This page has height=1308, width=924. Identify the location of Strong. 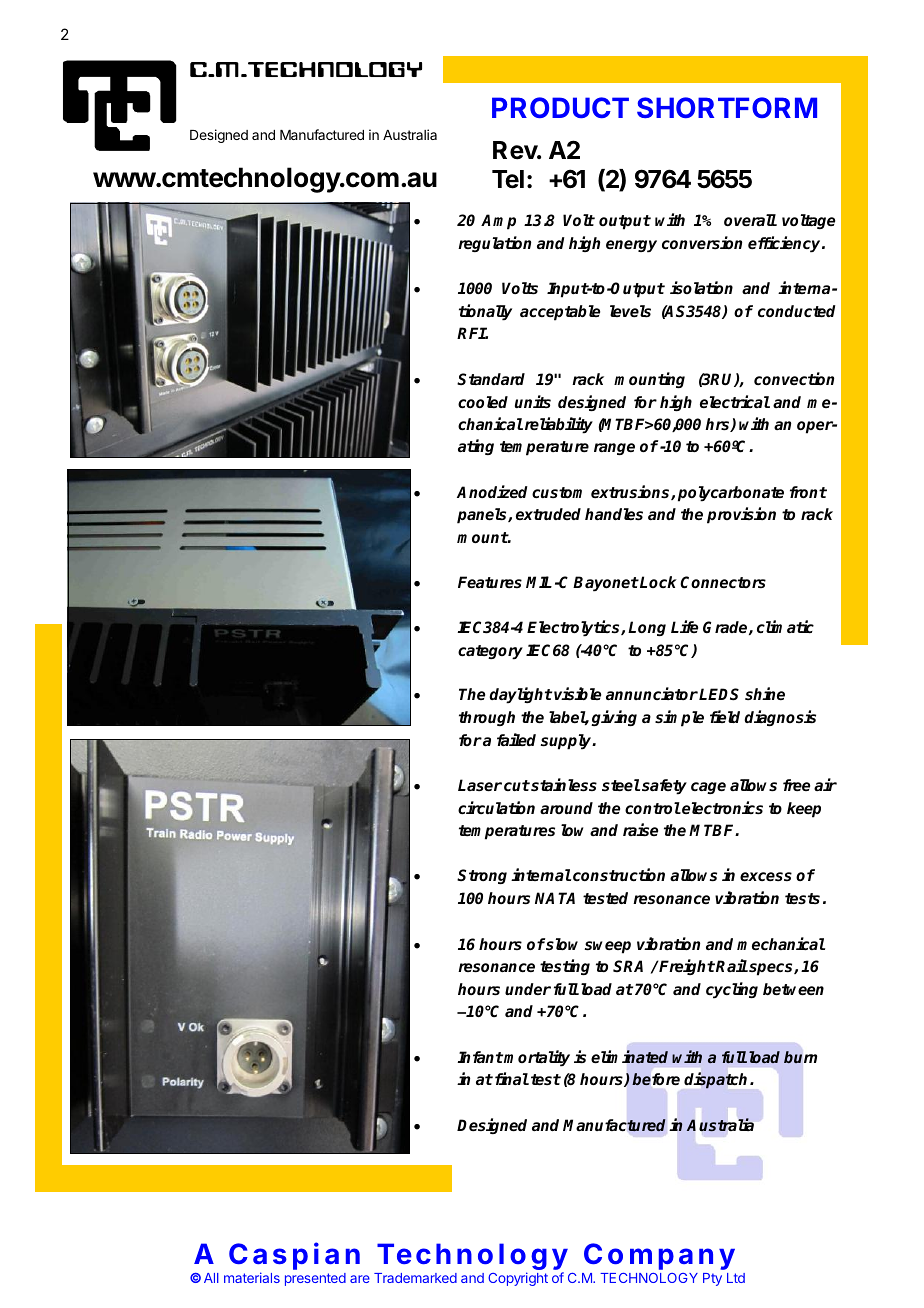
(482, 876).
